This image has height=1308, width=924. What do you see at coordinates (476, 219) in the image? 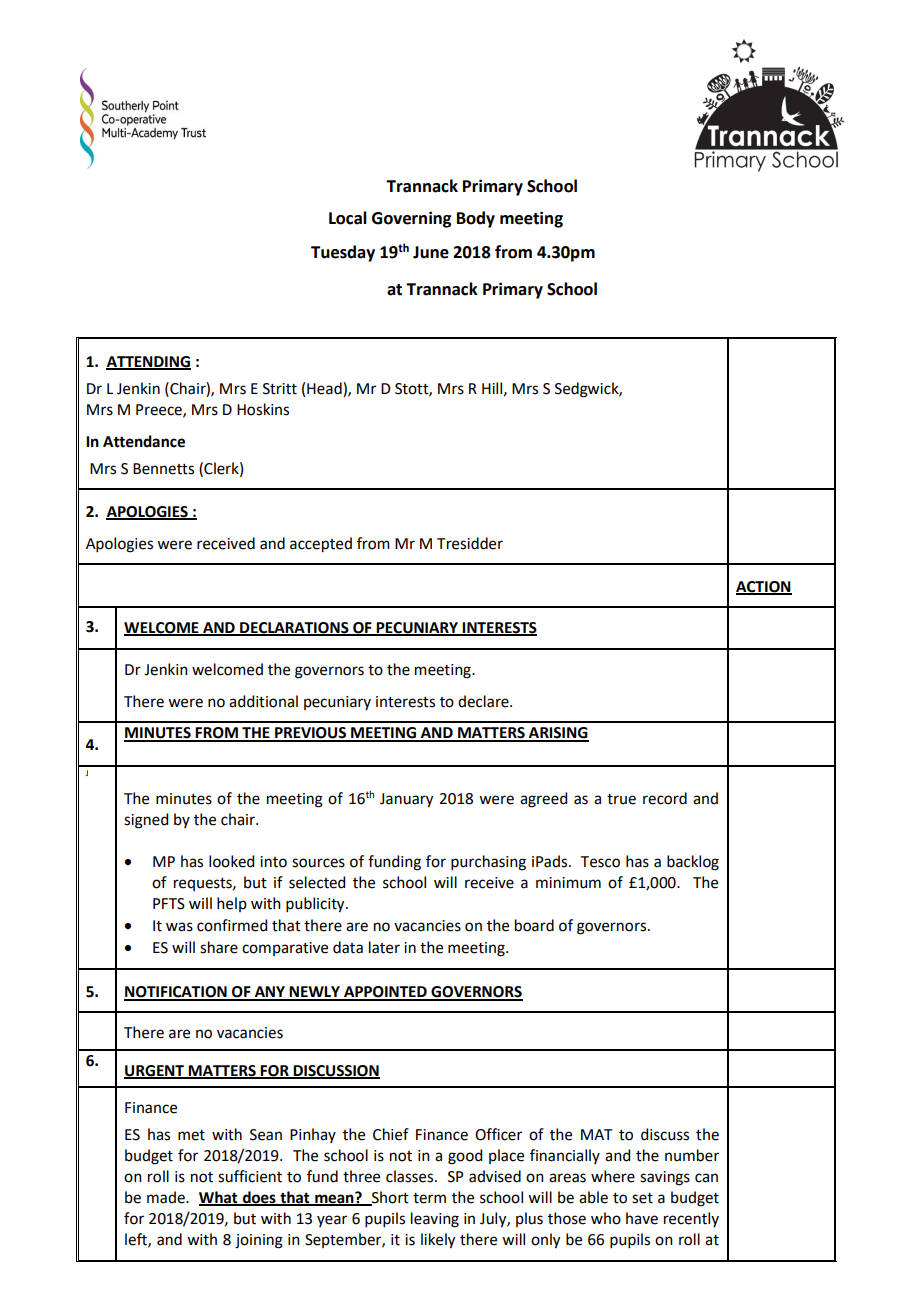
I see `Body` at bounding box center [476, 219].
